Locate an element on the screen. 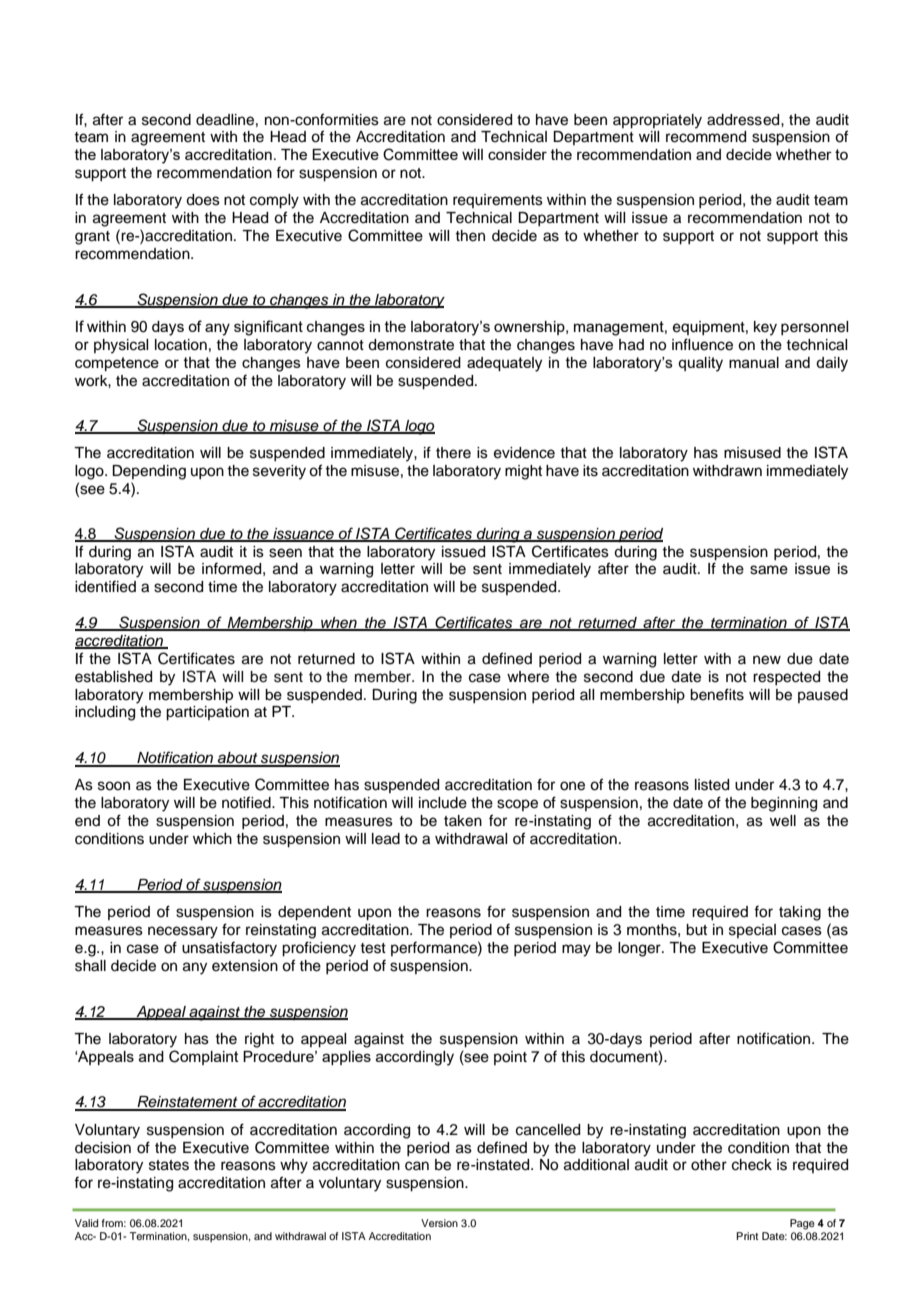  states is located at coordinates (169, 1165).
